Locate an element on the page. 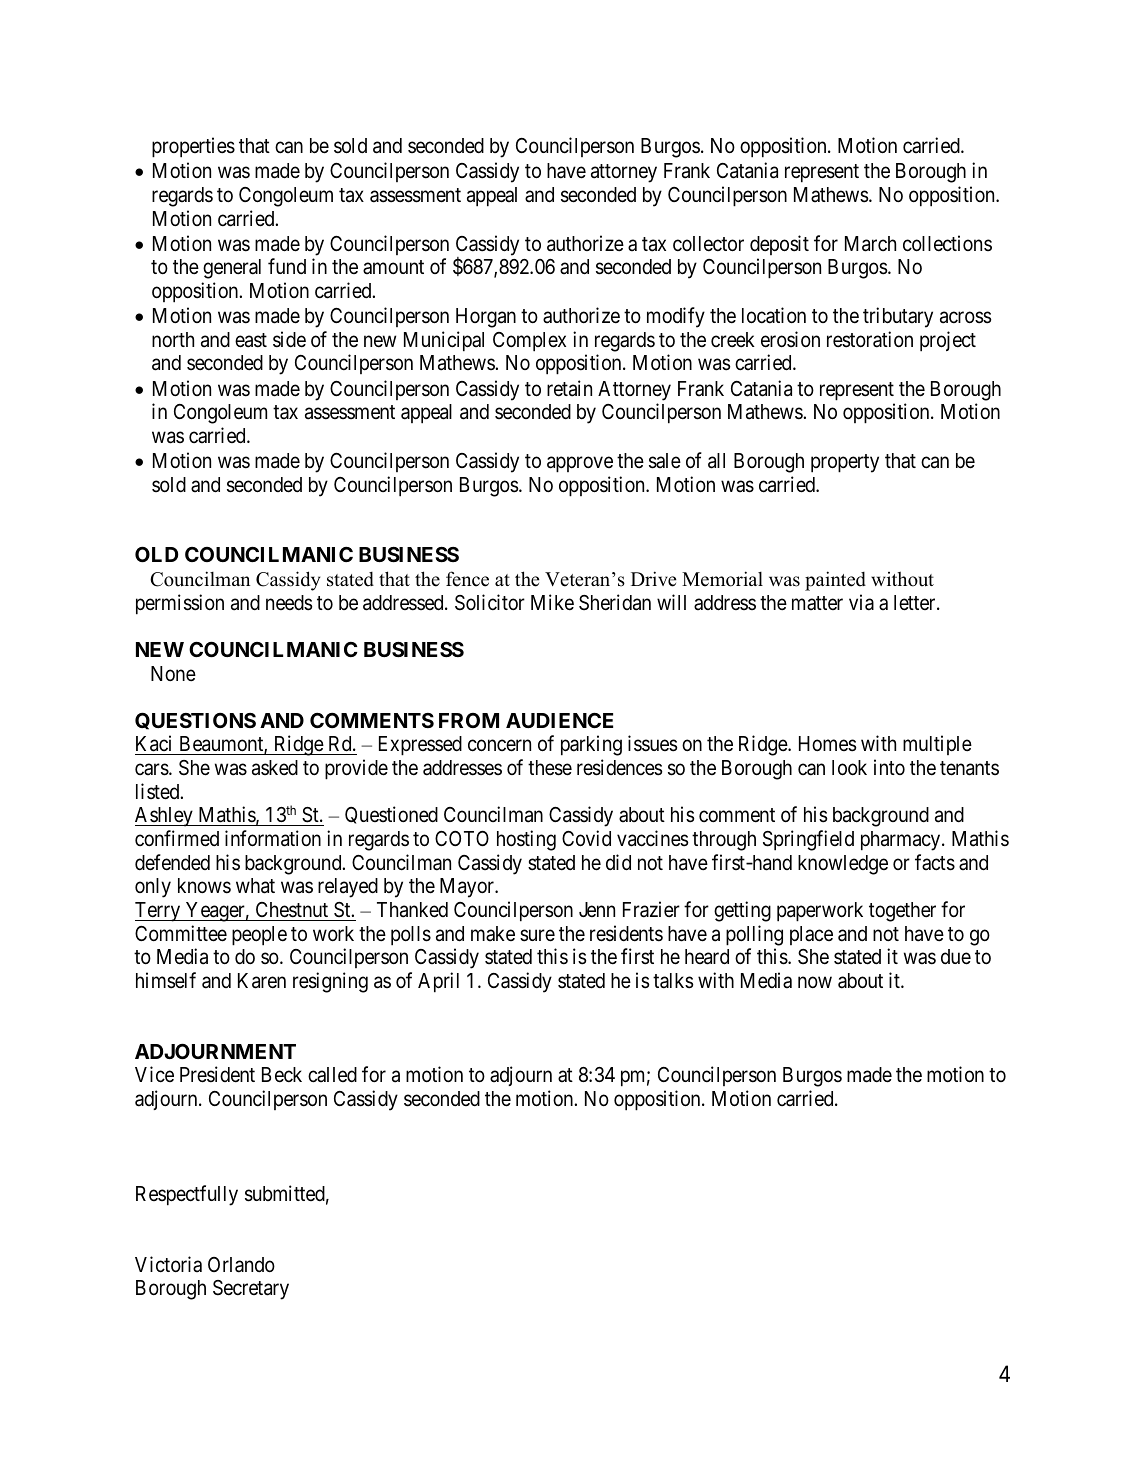 The width and height of the document is (1144, 1480). properties is located at coordinates (193, 147).
